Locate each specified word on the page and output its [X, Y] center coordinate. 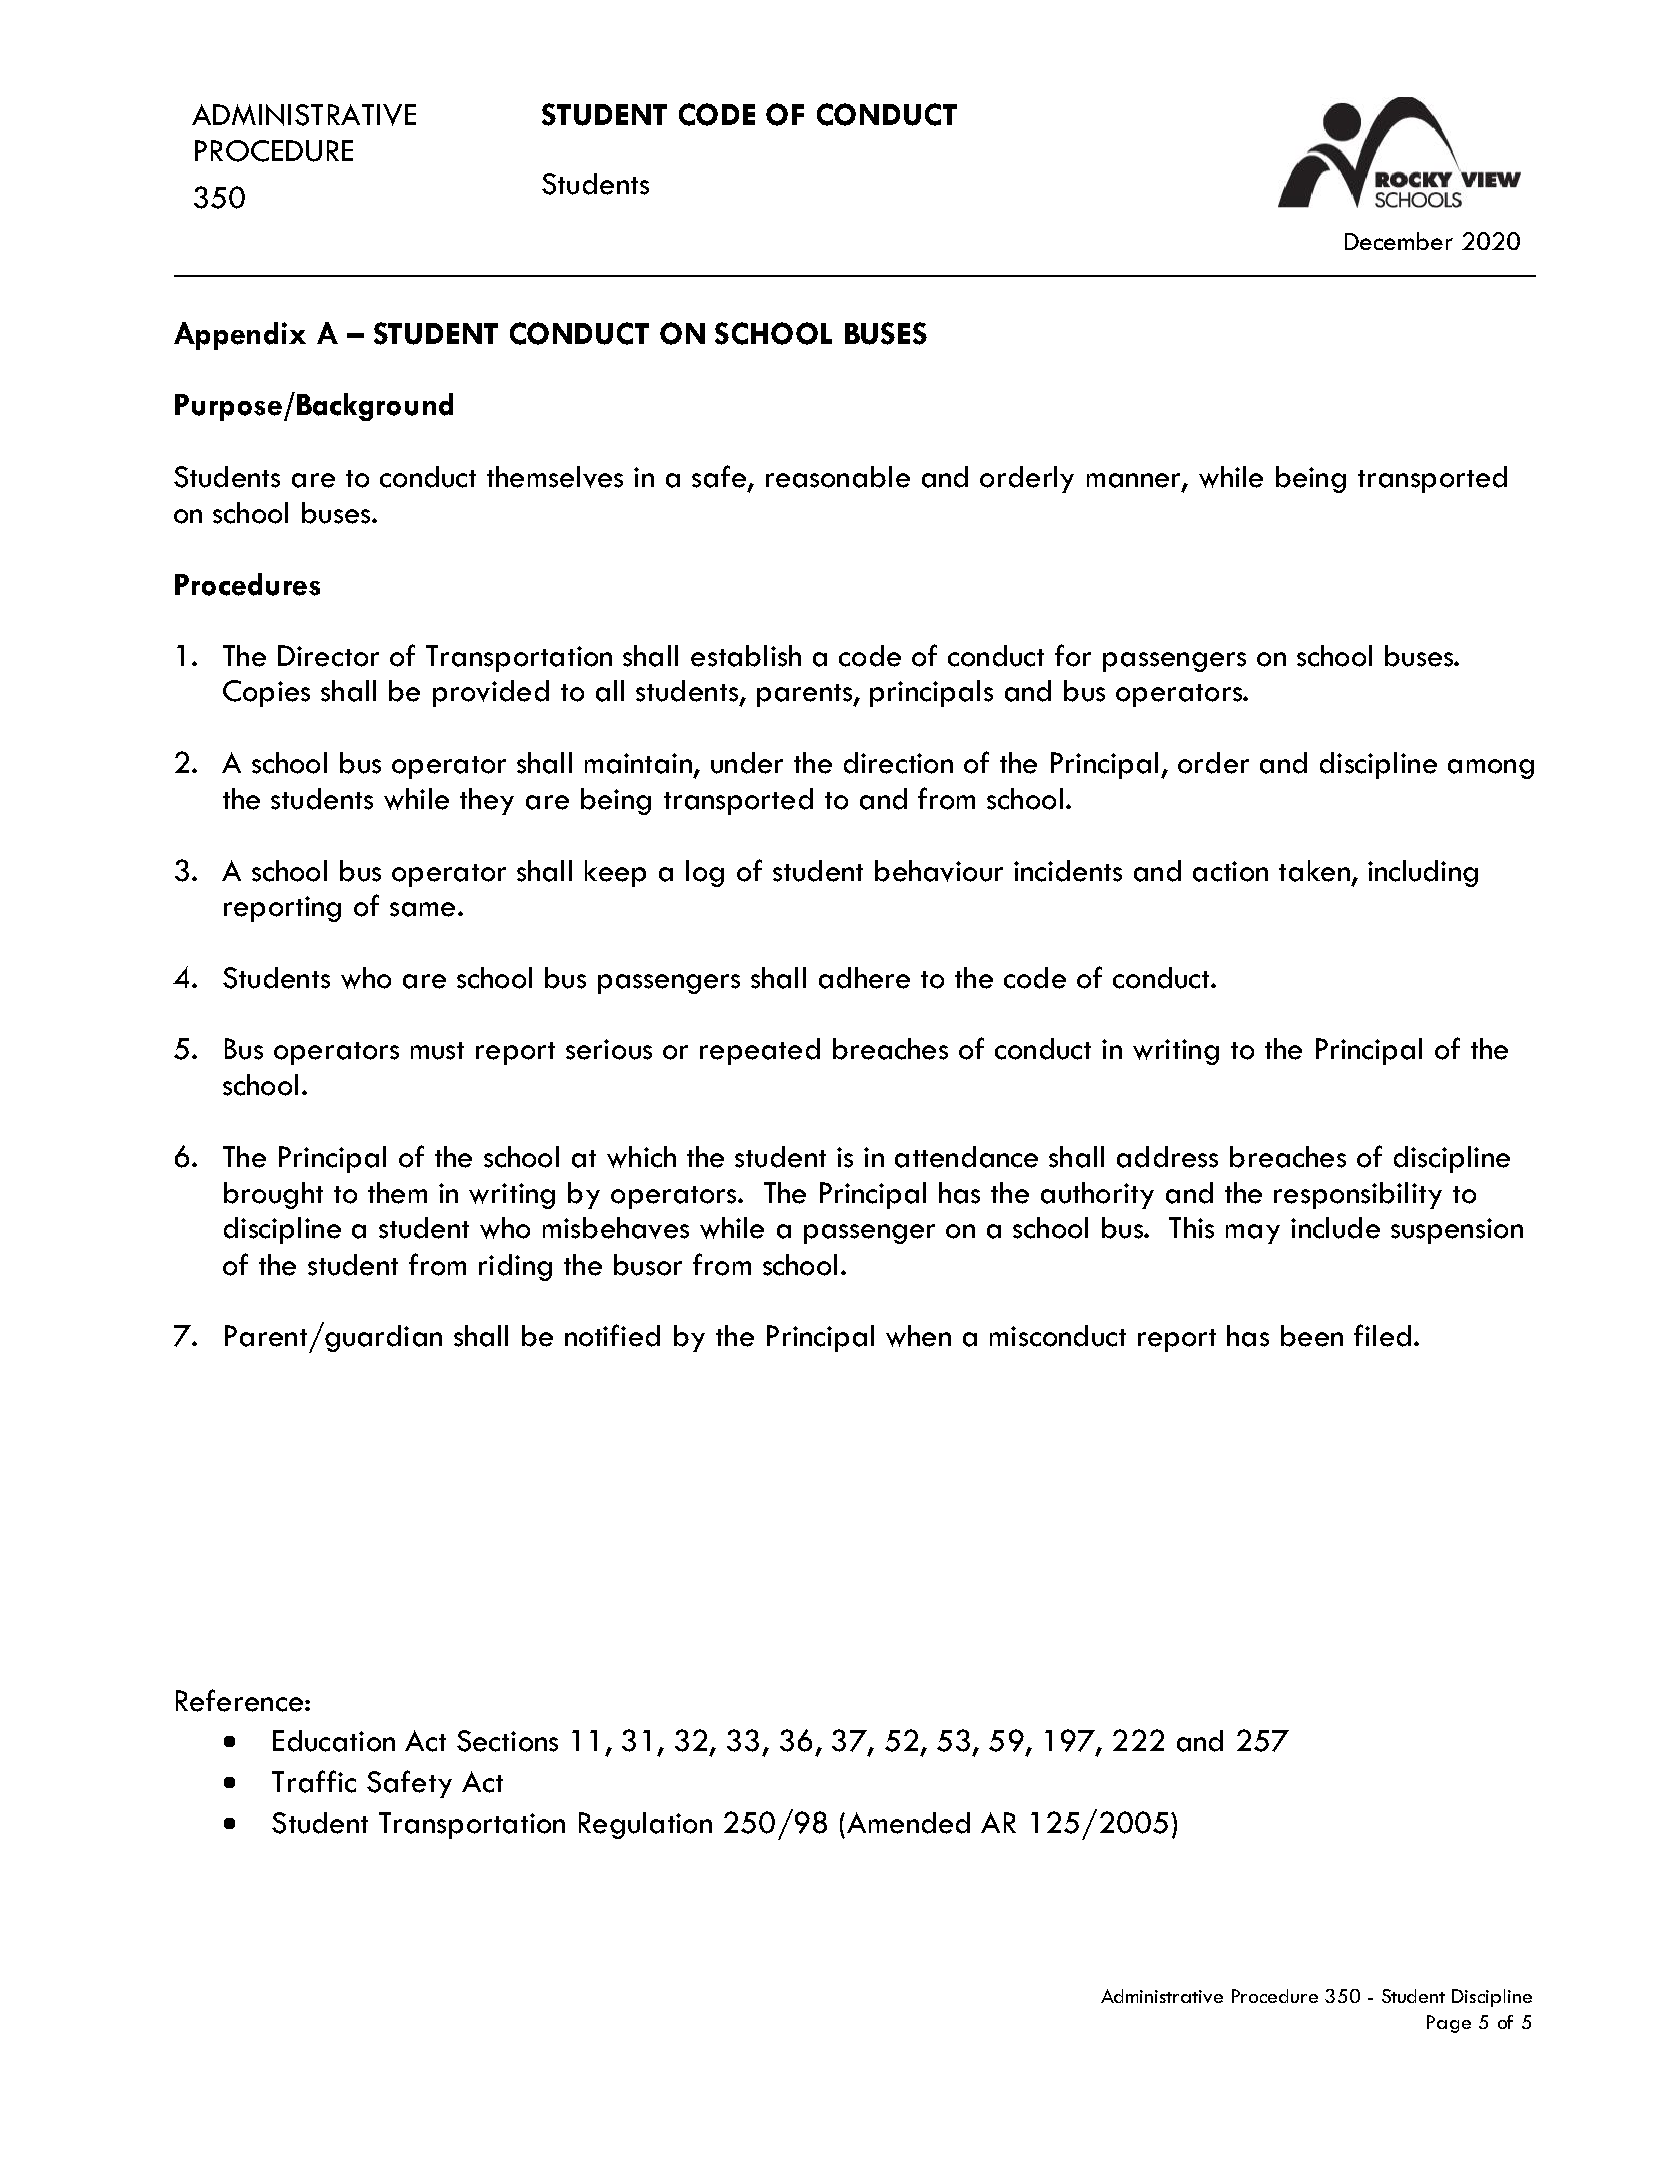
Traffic [314, 1781]
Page [1449, 2024]
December [1399, 241]
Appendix [240, 336]
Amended [908, 1823]
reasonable [838, 477]
